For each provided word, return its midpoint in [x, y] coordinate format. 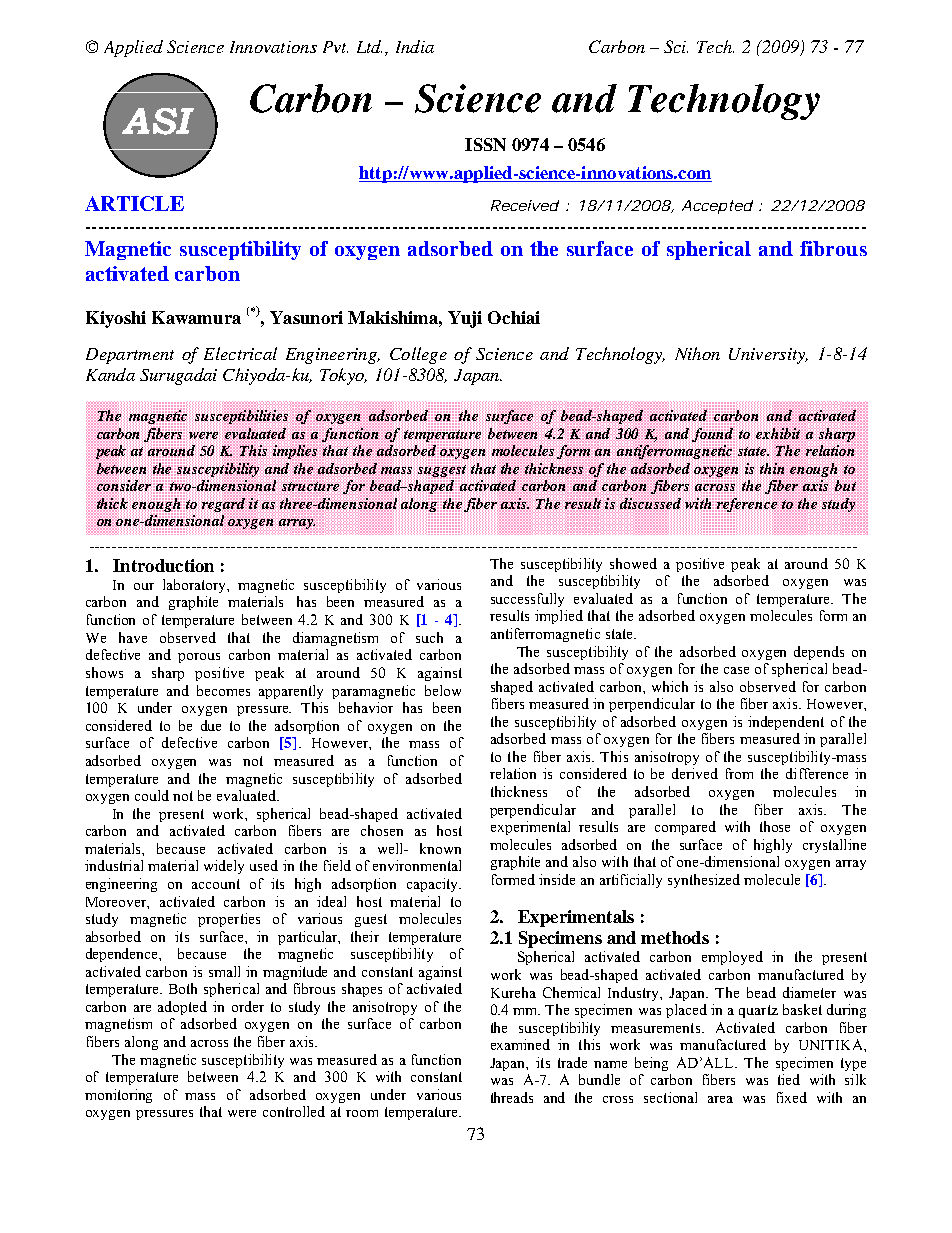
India [415, 46]
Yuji [465, 319]
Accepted [717, 207]
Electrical [240, 353]
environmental [417, 865]
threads [512, 1097]
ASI [158, 121]
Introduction [163, 565]
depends [819, 653]
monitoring [118, 1096]
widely [224, 867]
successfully [527, 600]
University [768, 356]
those [775, 826]
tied [789, 1079]
